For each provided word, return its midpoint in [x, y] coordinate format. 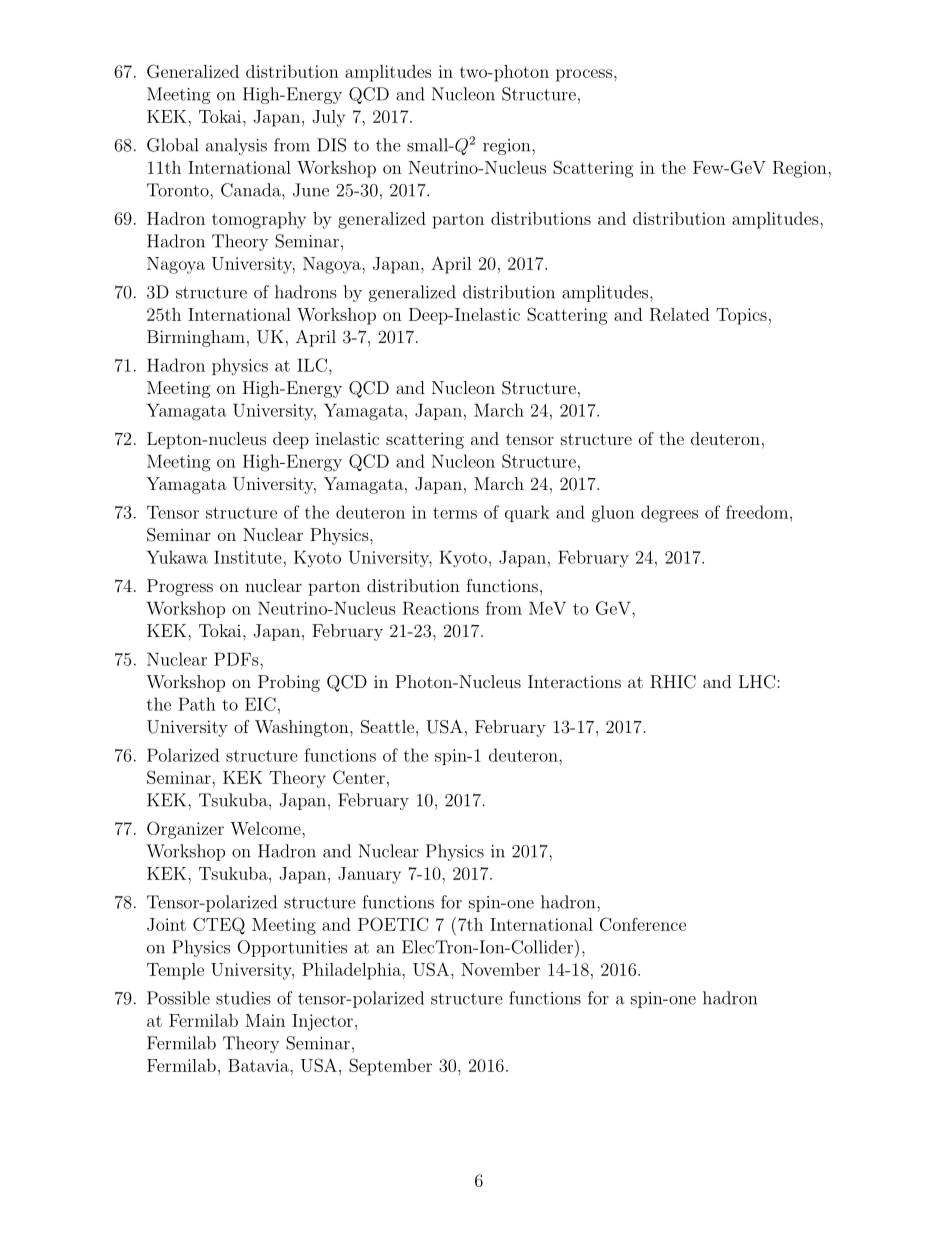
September [390, 1067]
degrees [669, 514]
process [584, 75]
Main [265, 1020]
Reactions [441, 608]
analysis [236, 146]
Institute [249, 557]
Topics [741, 316]
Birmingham [196, 338]
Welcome [266, 828]
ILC [312, 365]
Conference [643, 924]
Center [359, 777]
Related [679, 314]
